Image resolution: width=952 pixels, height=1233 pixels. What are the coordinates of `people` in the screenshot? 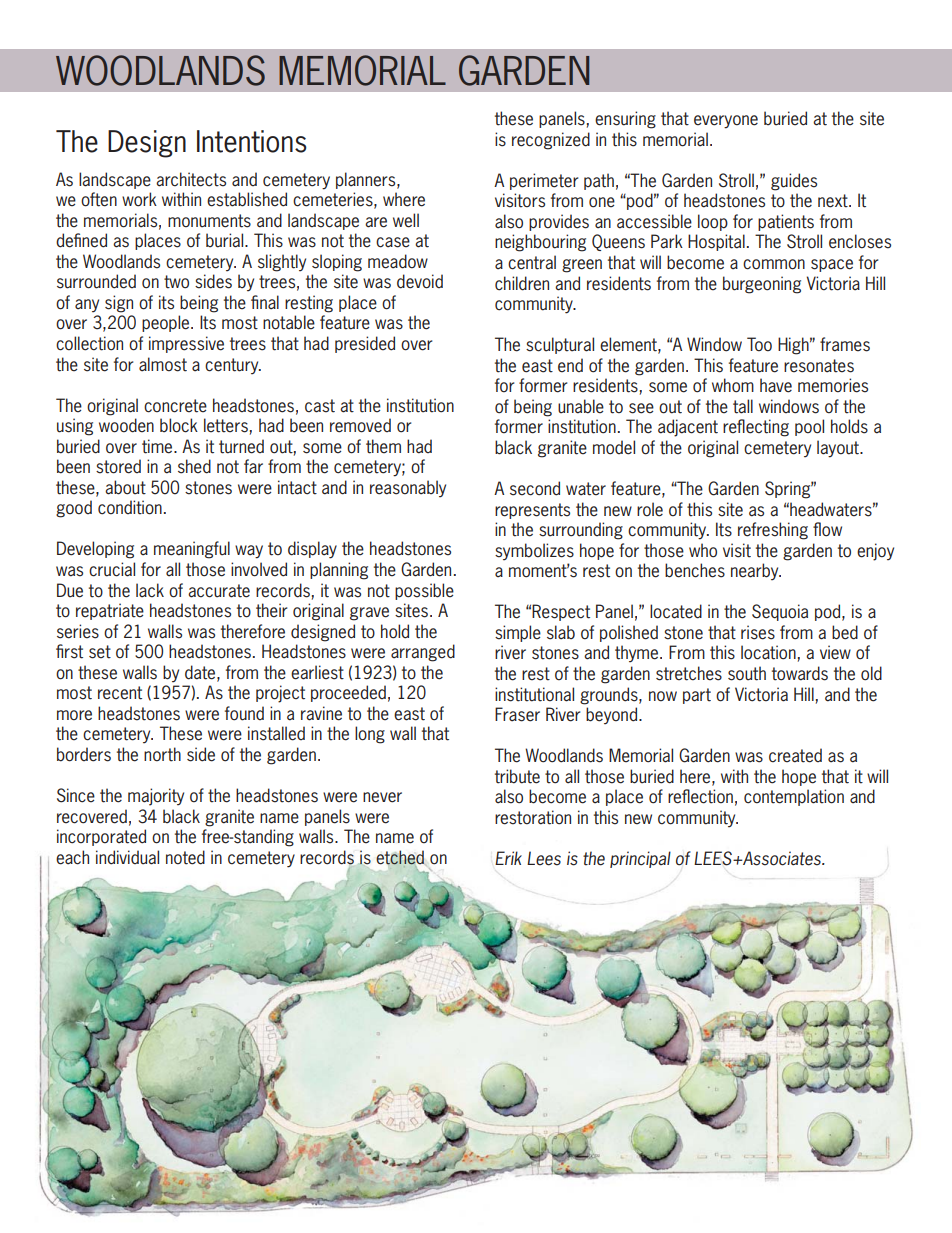 It's located at (167, 323).
